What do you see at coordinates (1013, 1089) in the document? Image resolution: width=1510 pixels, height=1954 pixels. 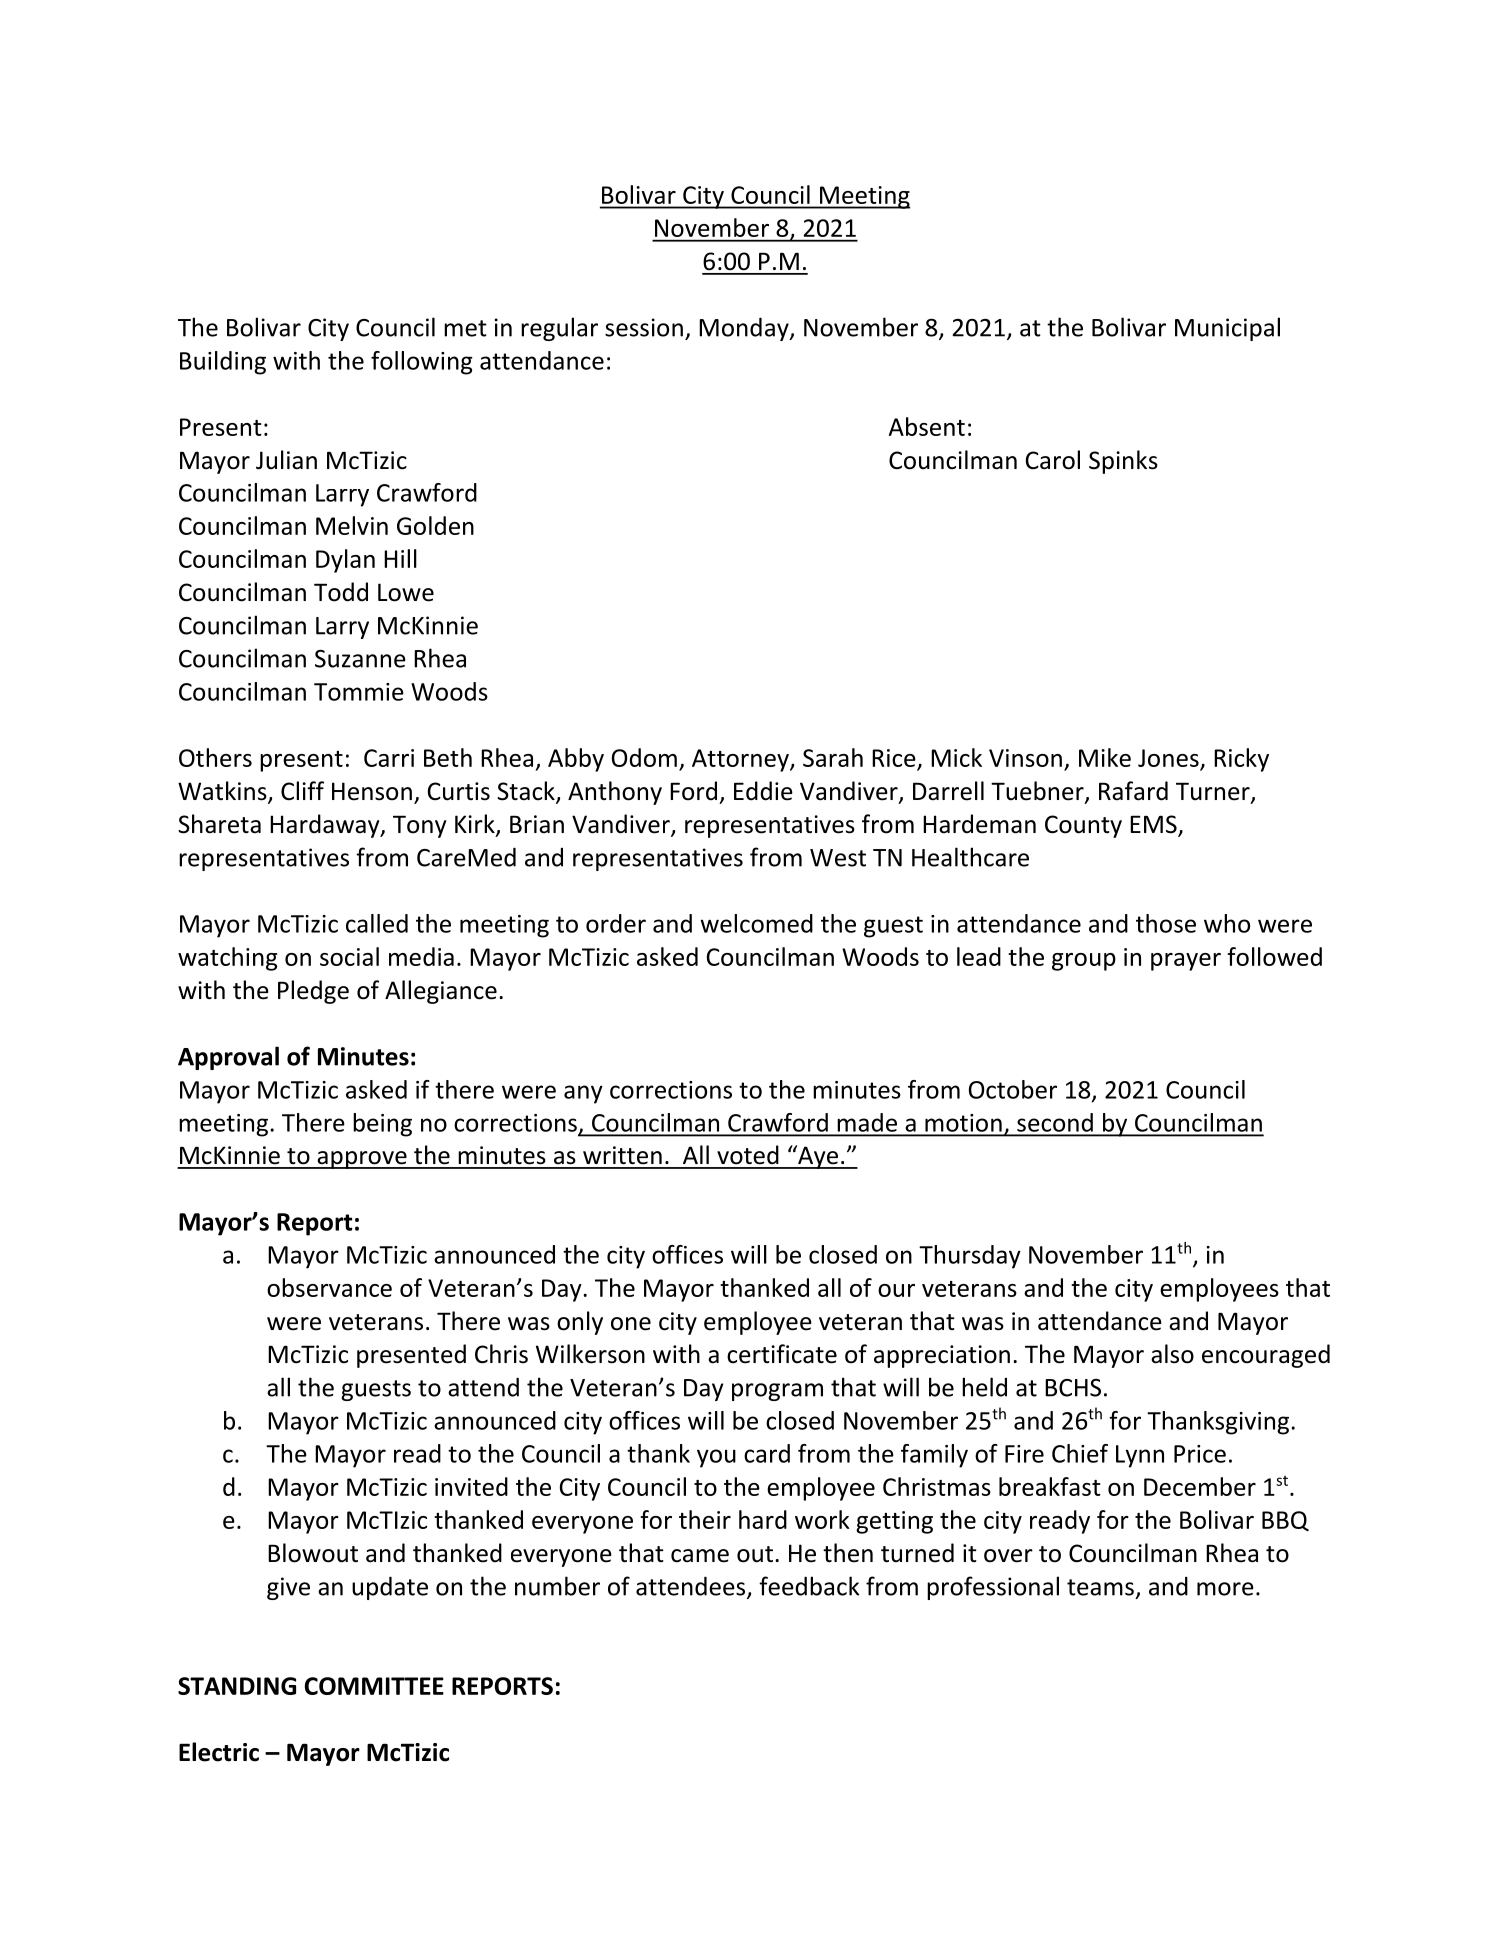 I see `October` at bounding box center [1013, 1089].
